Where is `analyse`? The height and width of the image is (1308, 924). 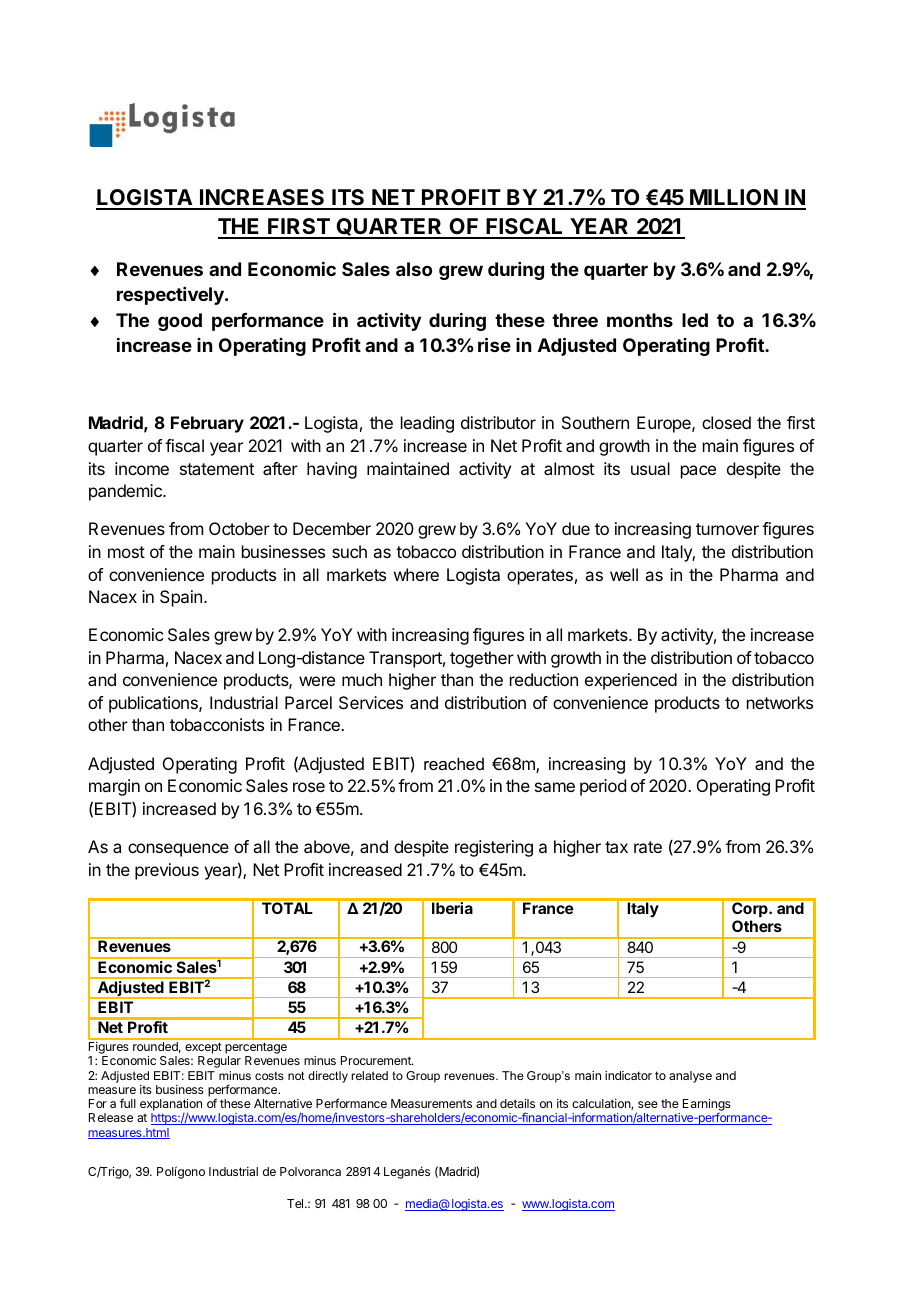 analyse is located at coordinates (690, 1077).
